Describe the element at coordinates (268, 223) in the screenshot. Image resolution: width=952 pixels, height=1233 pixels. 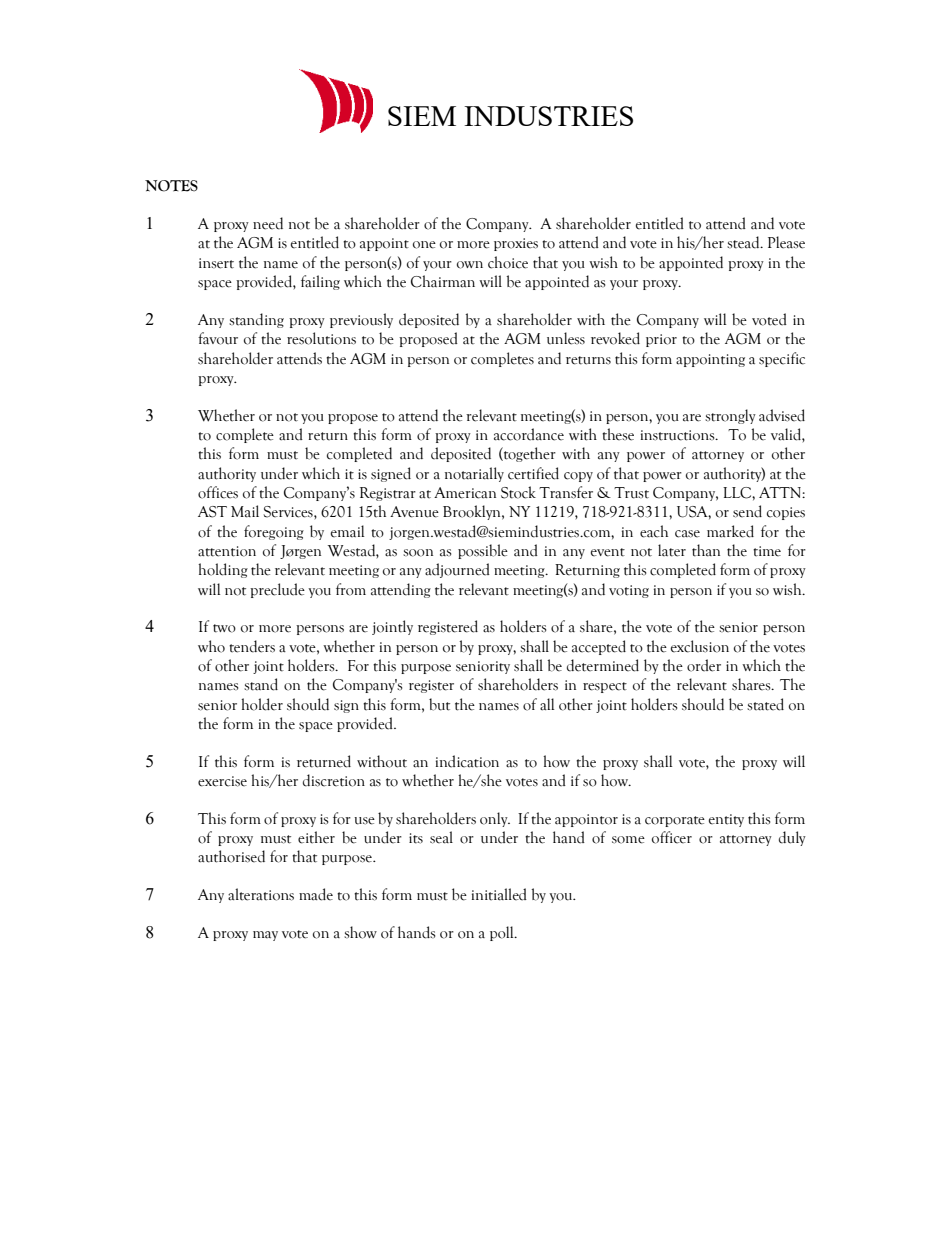
I see `need` at that location.
